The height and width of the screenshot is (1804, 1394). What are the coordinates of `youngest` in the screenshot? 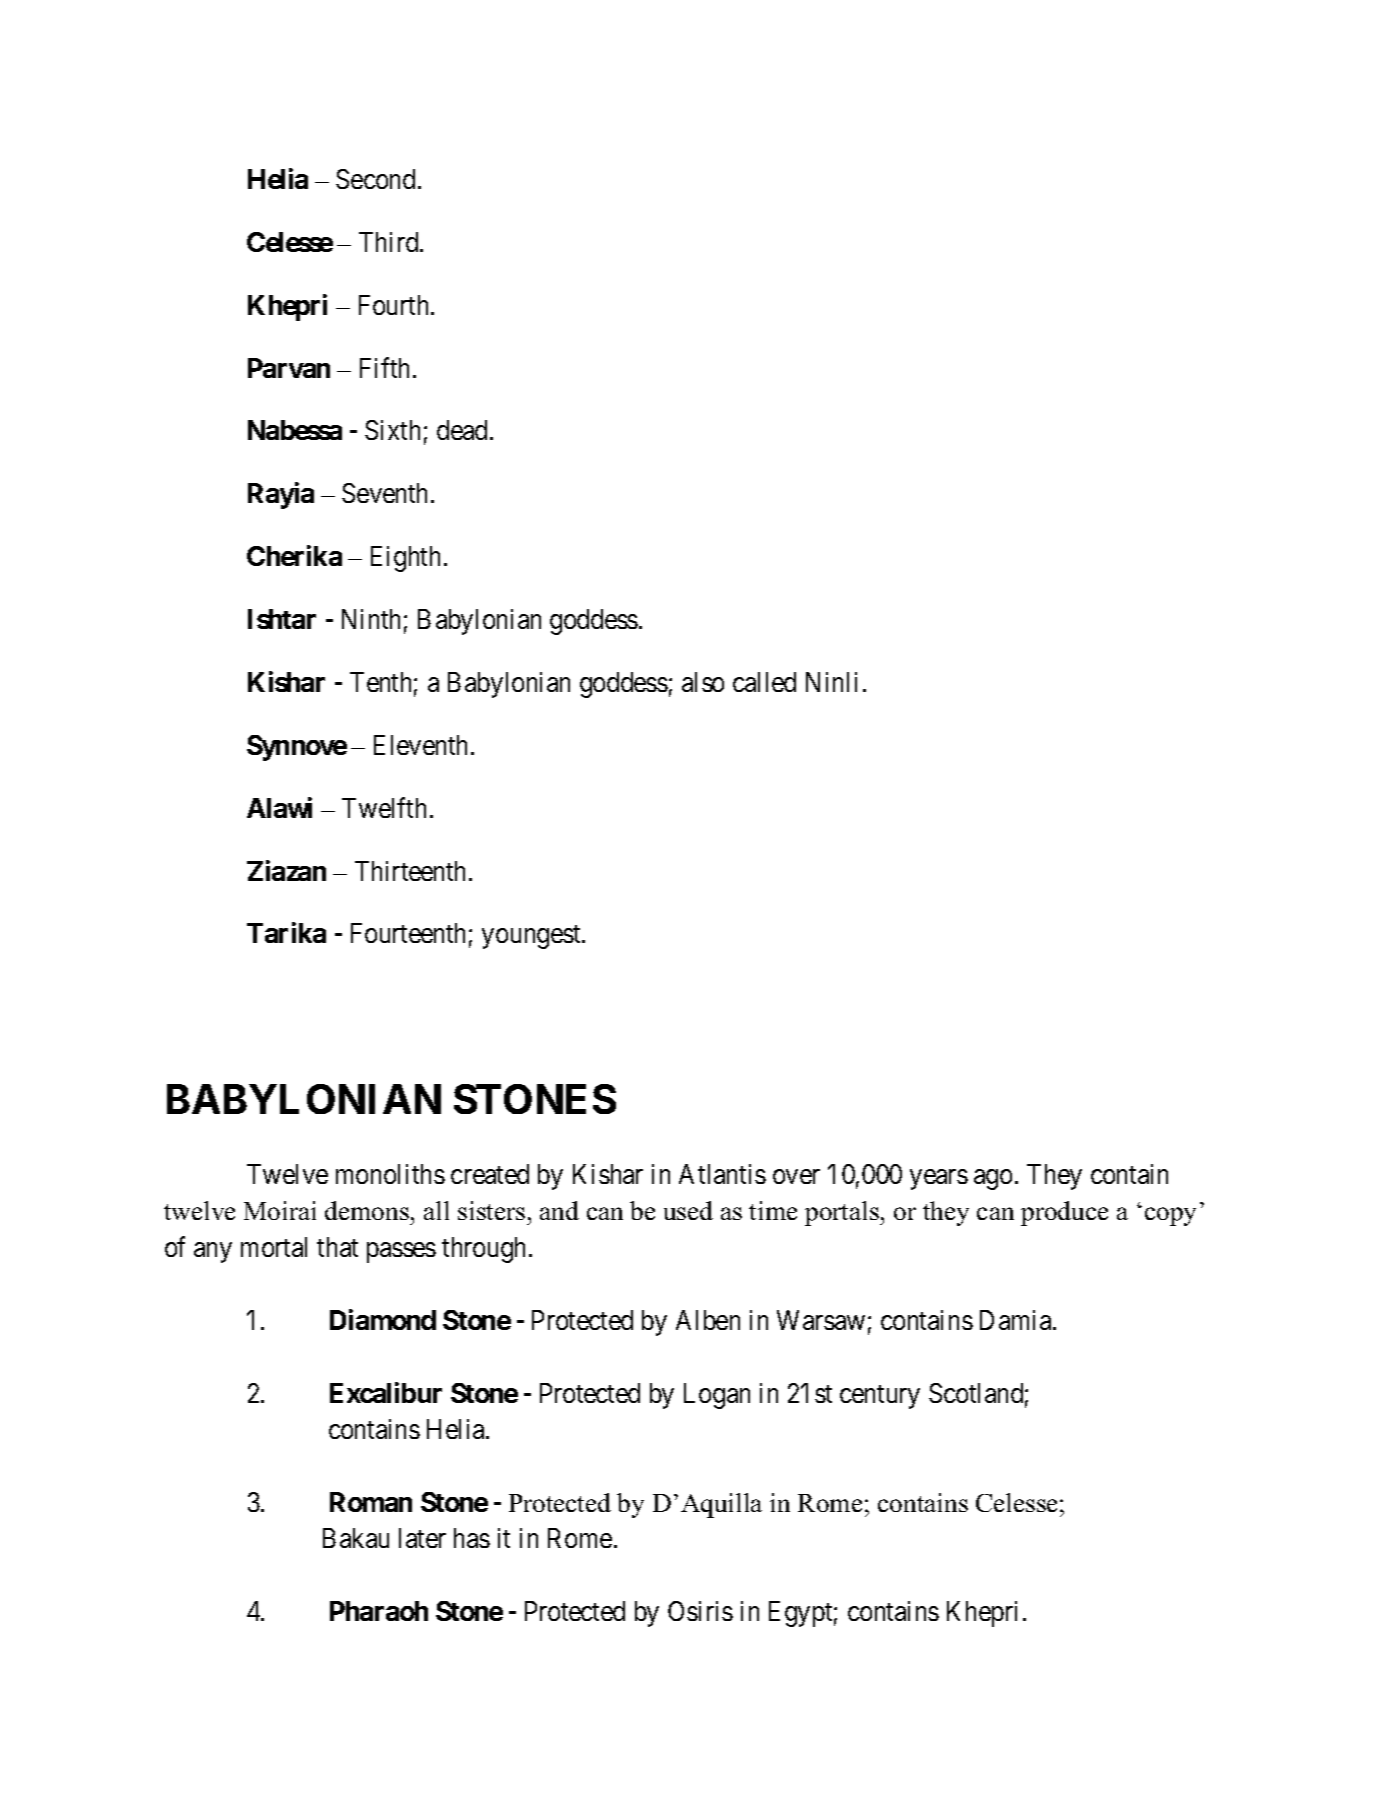 It's located at (532, 937).
